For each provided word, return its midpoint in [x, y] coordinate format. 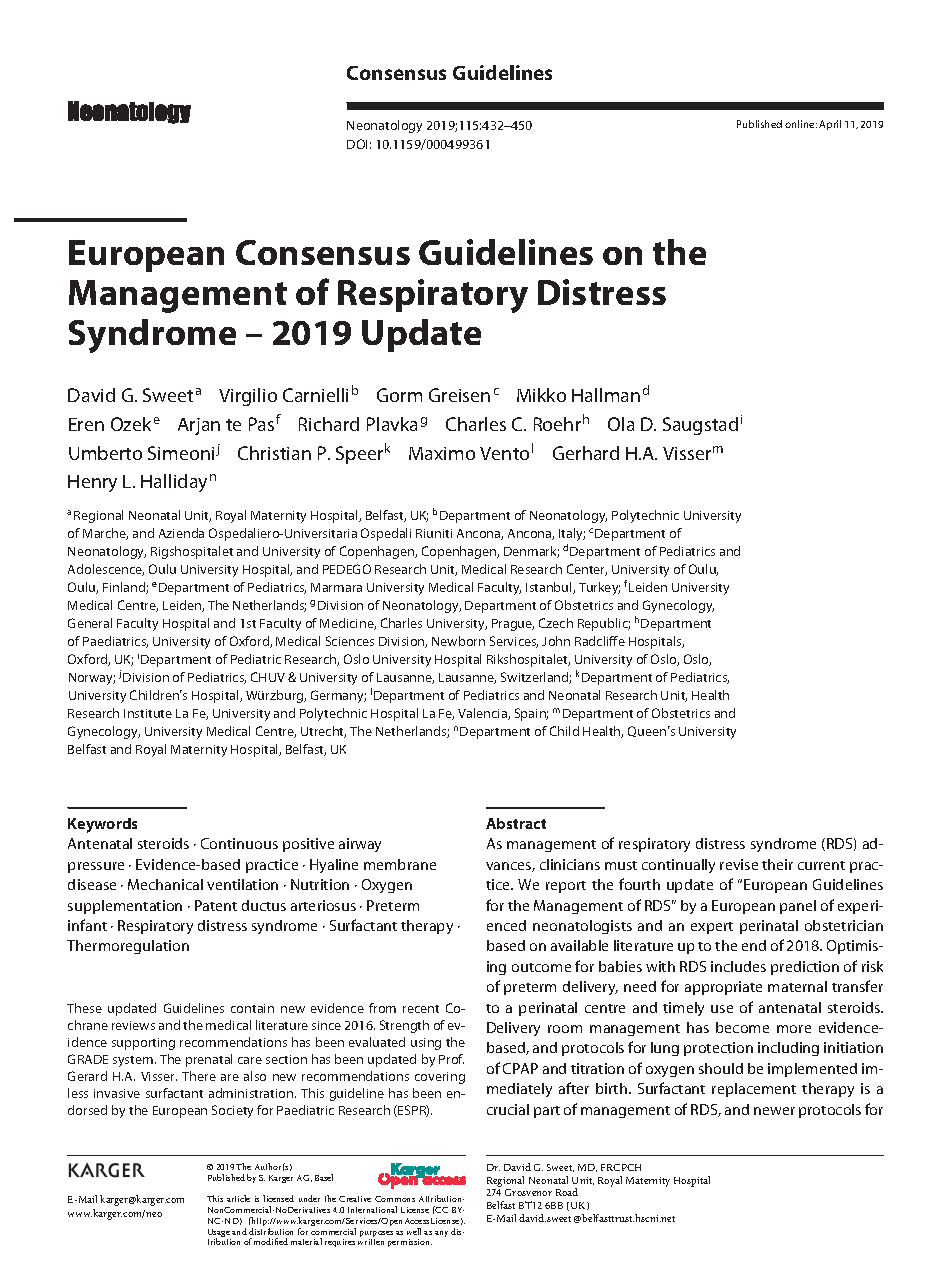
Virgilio [248, 397]
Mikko [541, 395]
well [414, 1231]
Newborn [458, 641]
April [830, 125]
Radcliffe [600, 641]
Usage [219, 1234]
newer [774, 1111]
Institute [148, 713]
